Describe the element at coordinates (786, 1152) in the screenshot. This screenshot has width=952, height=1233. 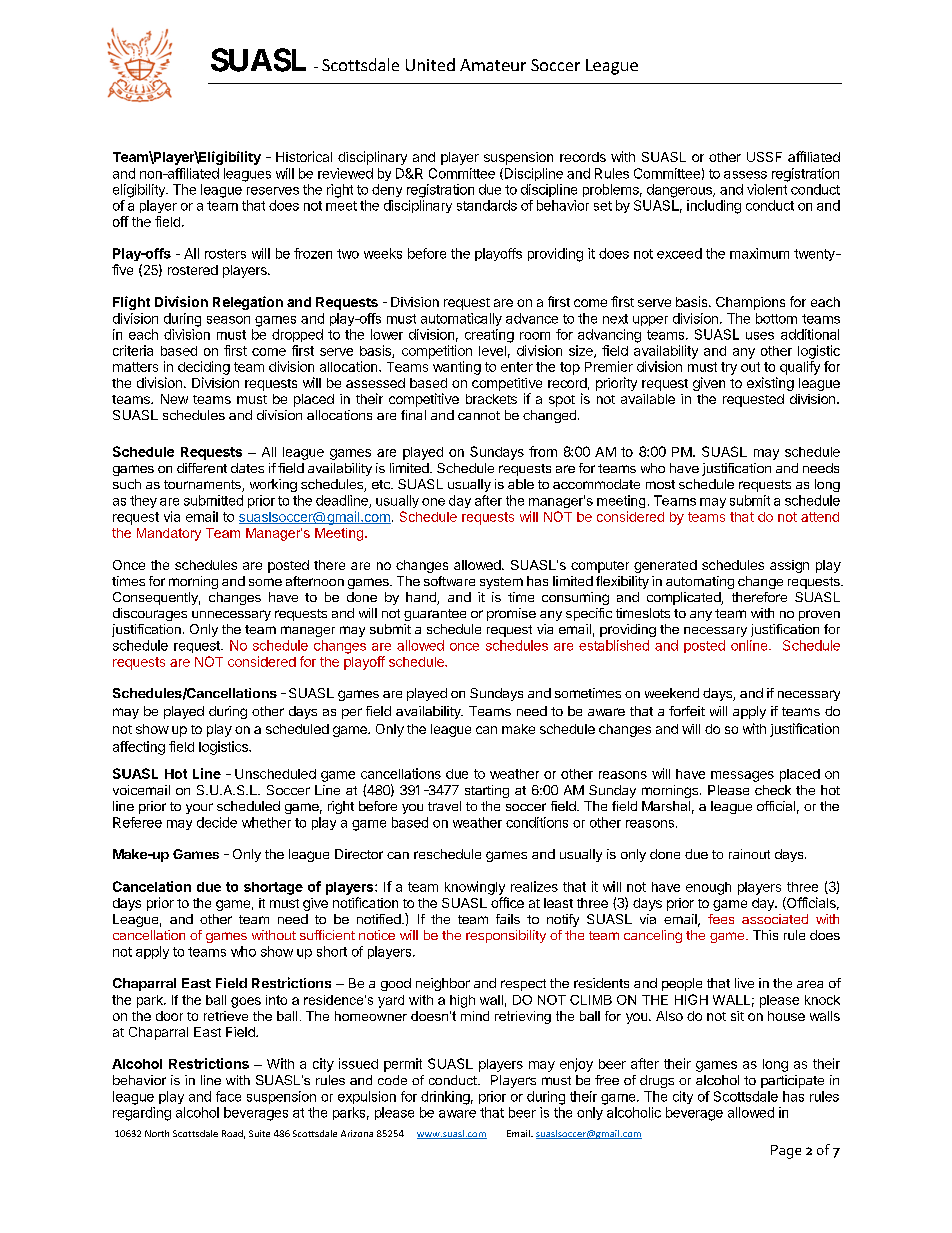
I see `Page` at that location.
